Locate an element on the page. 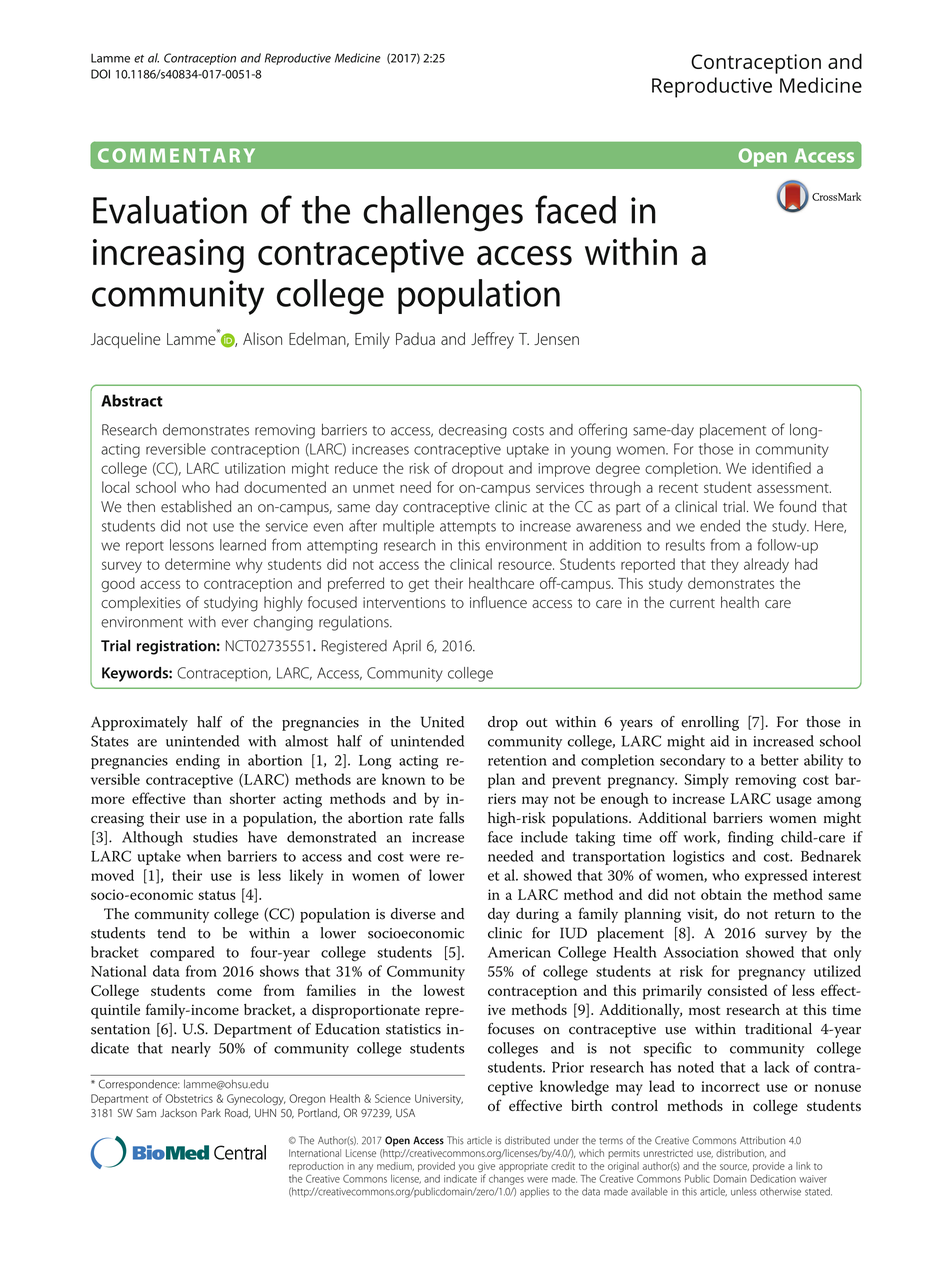 The width and height of the document is (952, 1265). found is located at coordinates (797, 506).
